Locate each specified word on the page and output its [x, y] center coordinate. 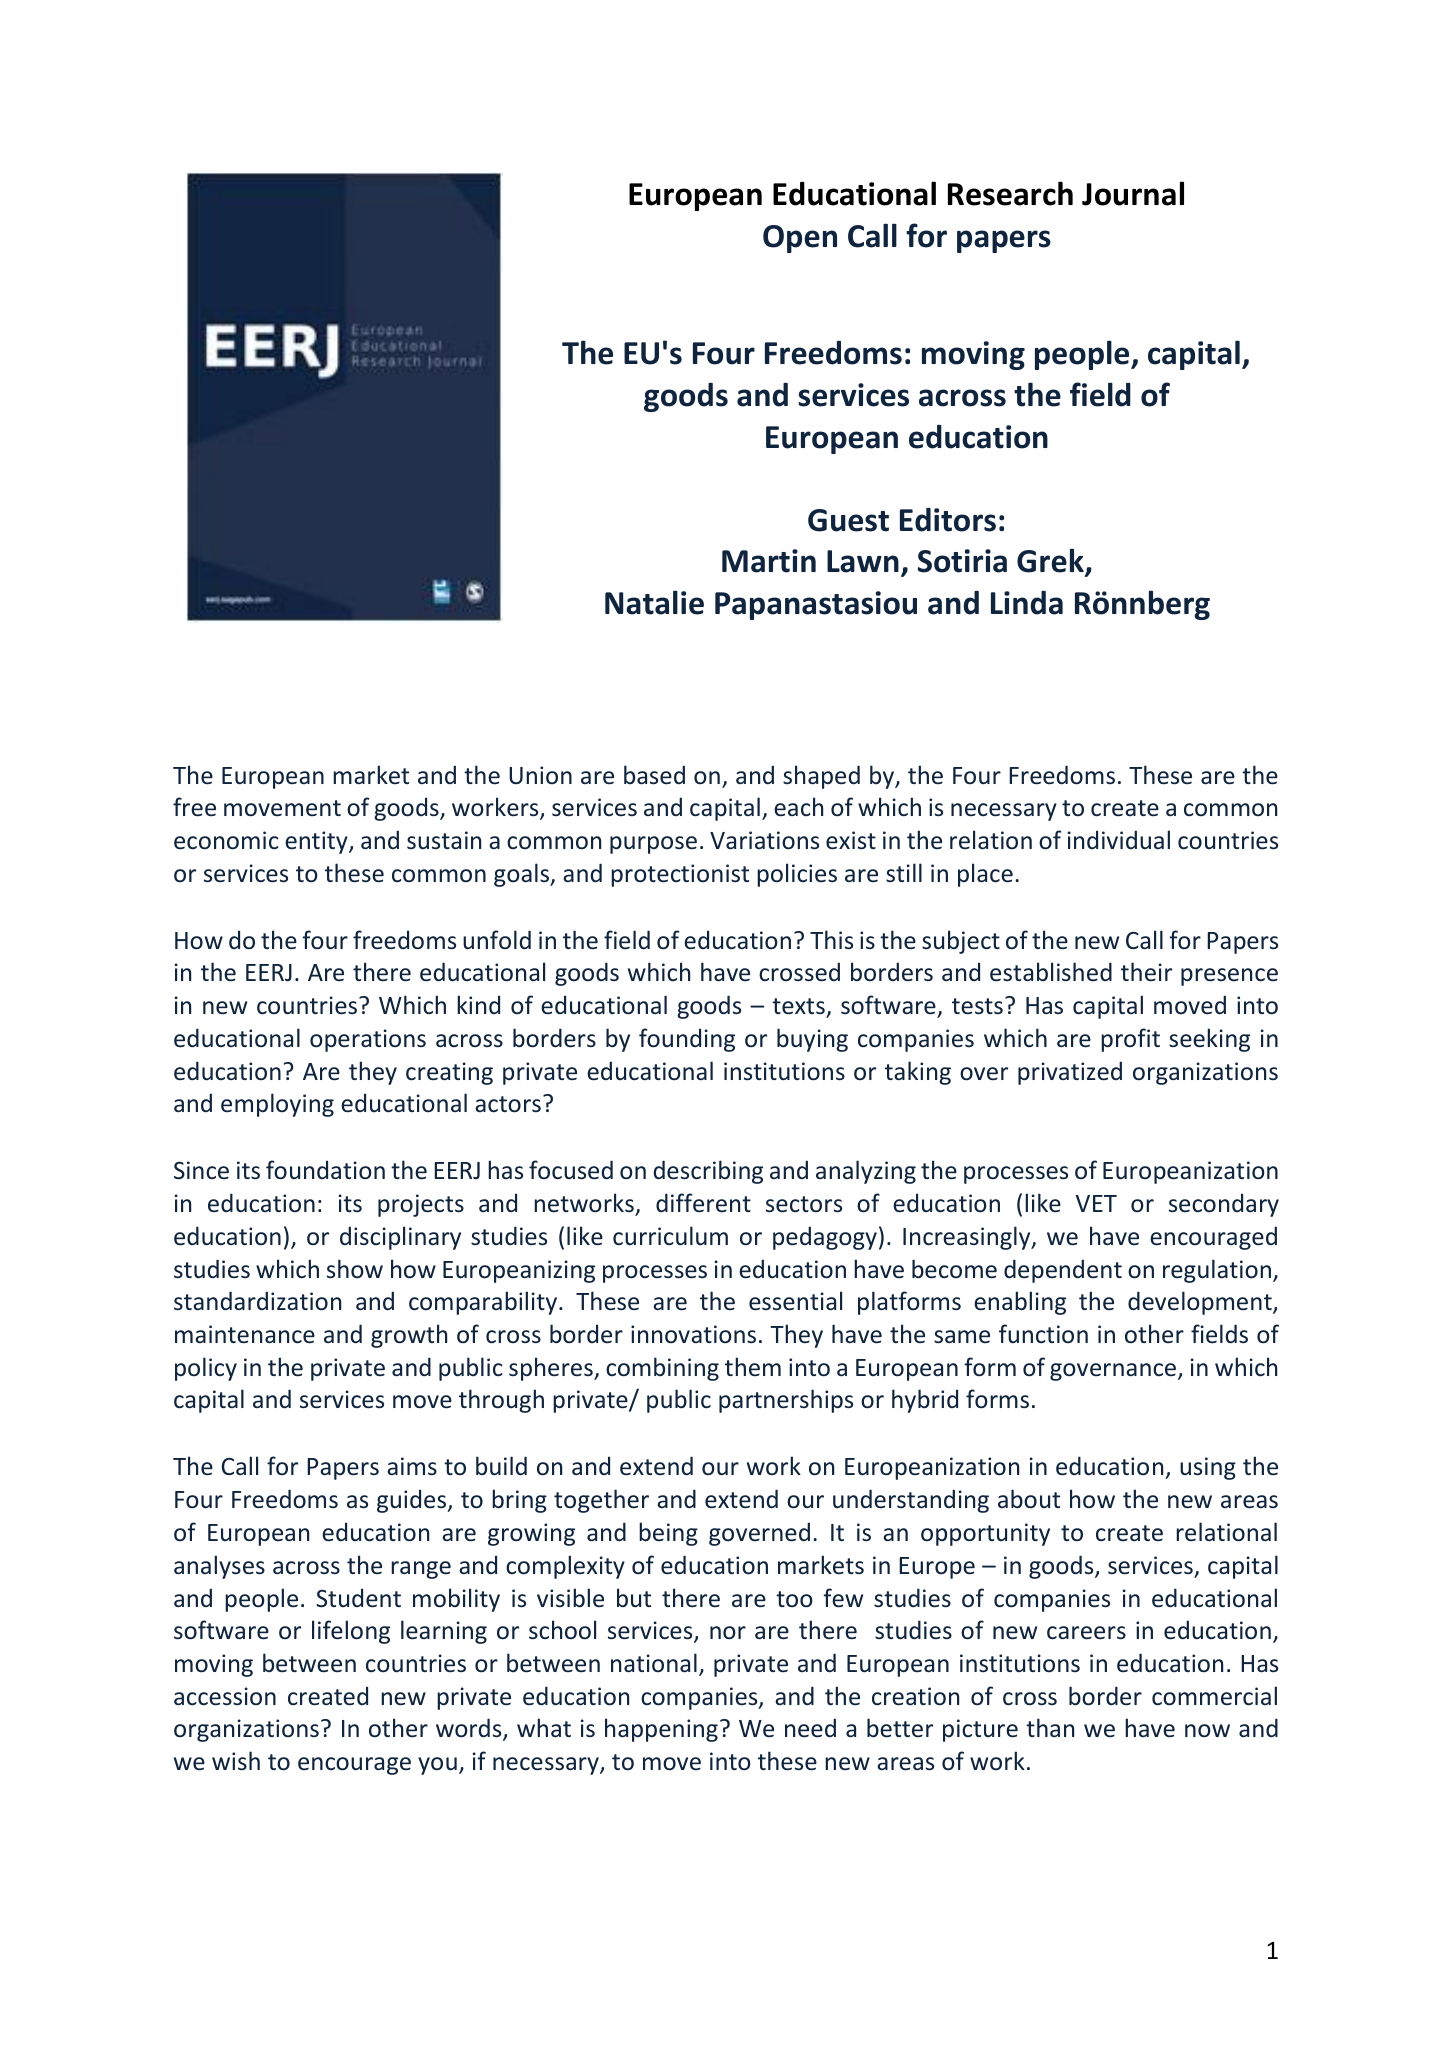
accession [225, 1696]
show [355, 1269]
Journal [1133, 193]
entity [317, 842]
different [703, 1202]
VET [1096, 1203]
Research [1010, 193]
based [654, 775]
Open [800, 239]
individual [1119, 839]
